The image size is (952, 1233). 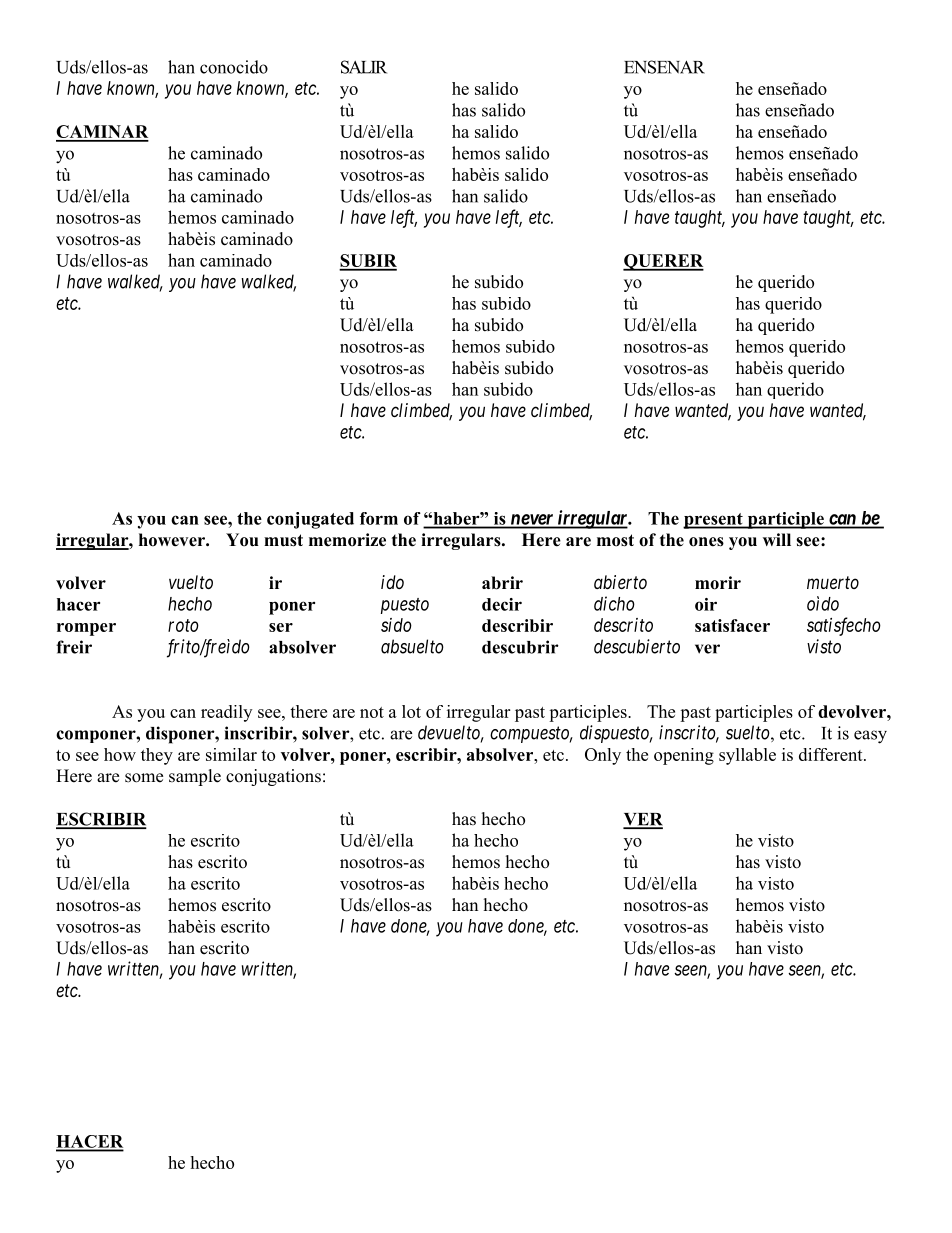 I want to click on decir, so click(x=502, y=604).
